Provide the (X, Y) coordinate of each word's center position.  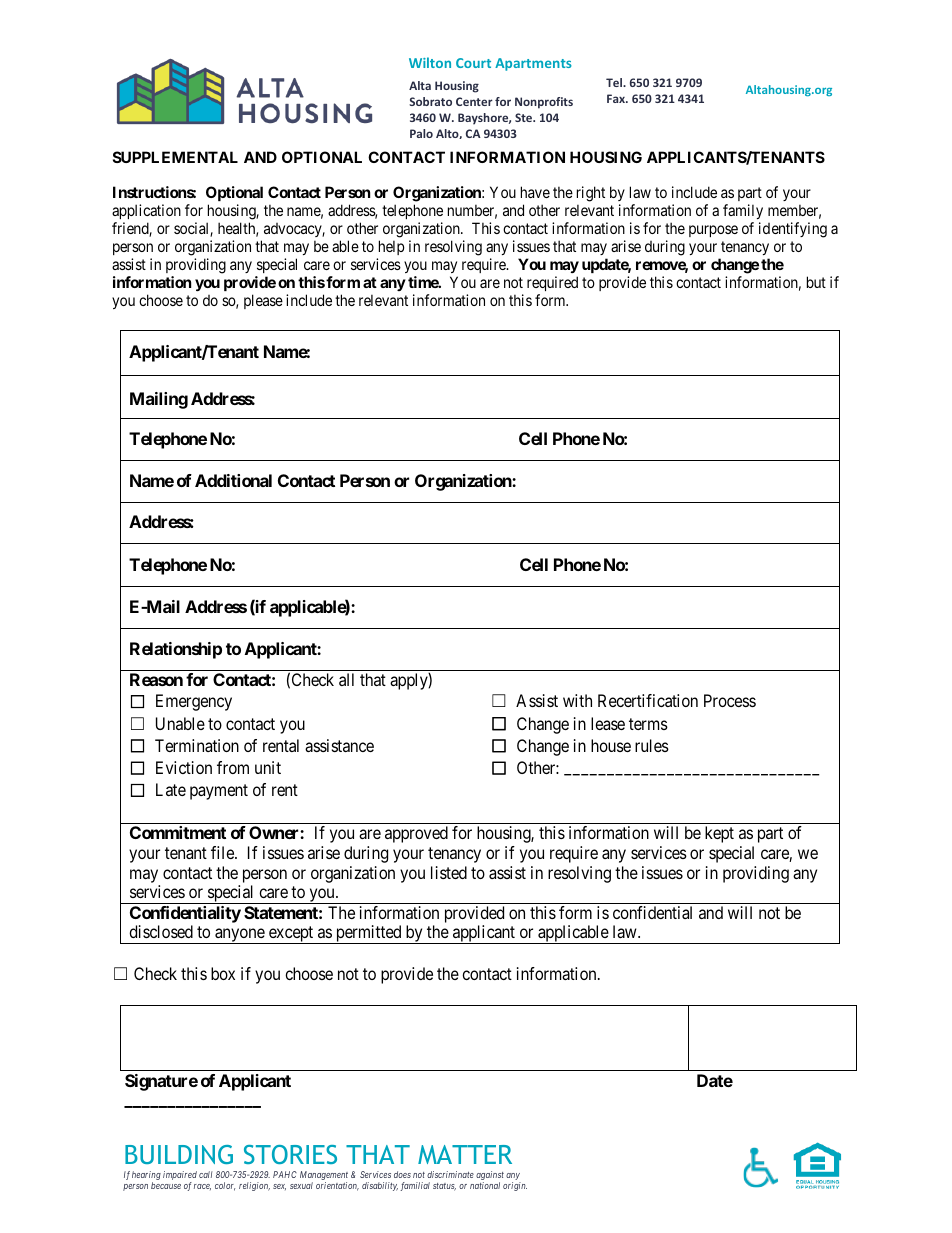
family (743, 213)
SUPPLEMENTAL (175, 157)
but (816, 282)
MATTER (465, 1154)
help (390, 249)
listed (449, 872)
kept (719, 834)
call (205, 1174)
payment (219, 792)
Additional (233, 480)
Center (474, 101)
